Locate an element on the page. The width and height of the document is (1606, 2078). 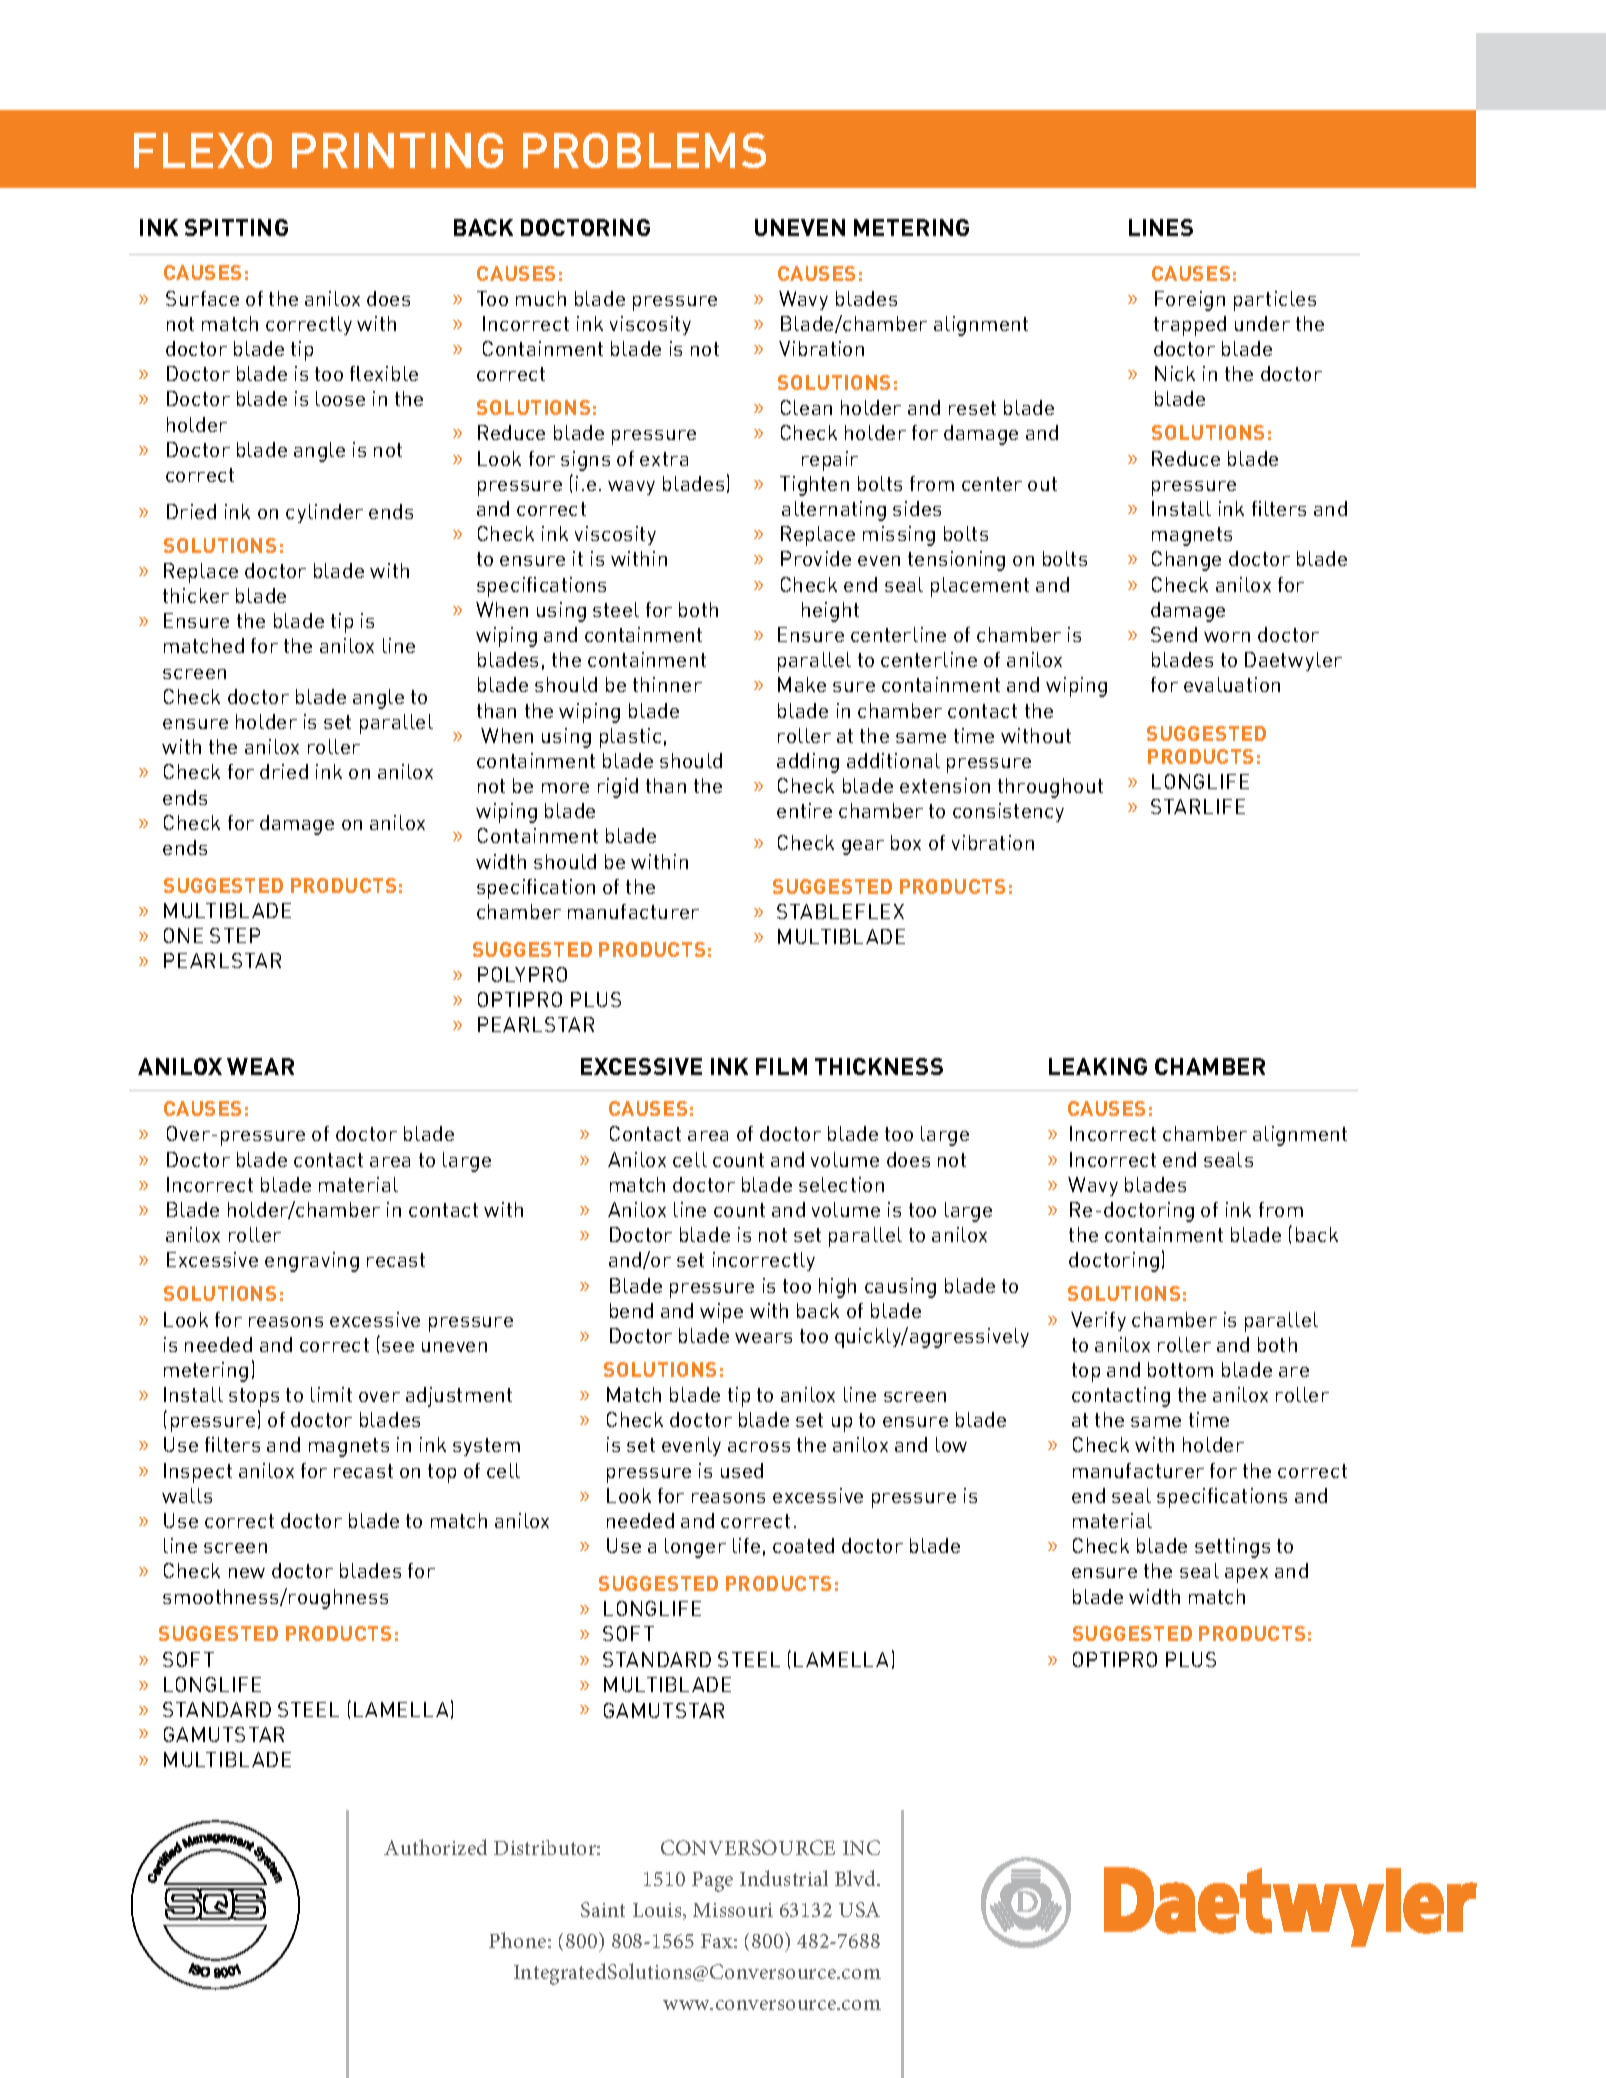
Provide is located at coordinates (816, 558).
